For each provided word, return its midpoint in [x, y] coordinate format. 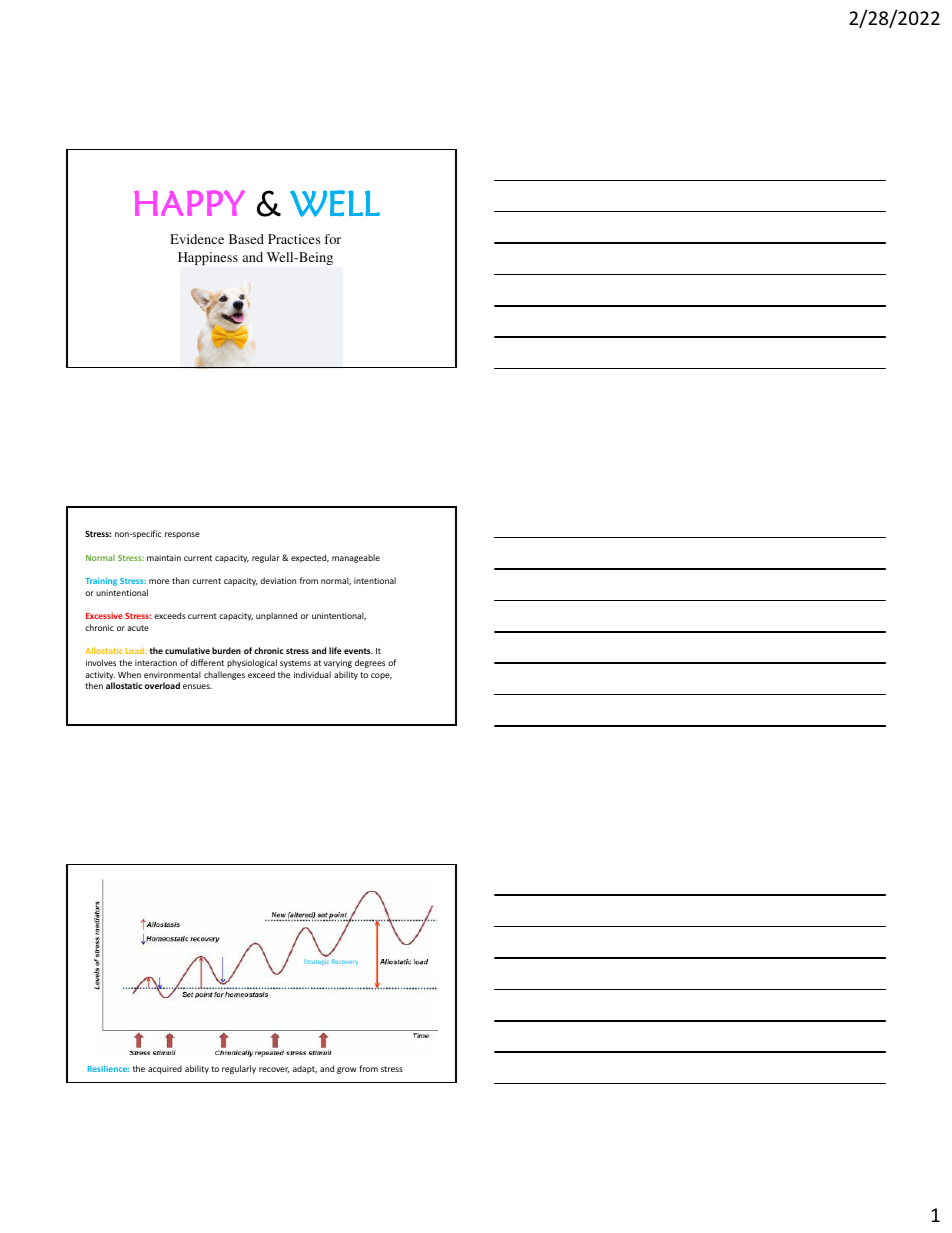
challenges [224, 675]
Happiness [208, 258]
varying [338, 664]
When [129, 674]
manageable [356, 558]
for [332, 239]
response [182, 535]
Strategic [316, 962]
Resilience [108, 1068]
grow [347, 1070]
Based [246, 239]
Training [101, 582]
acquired [165, 1069]
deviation [278, 580]
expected [310, 558]
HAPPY [189, 203]
